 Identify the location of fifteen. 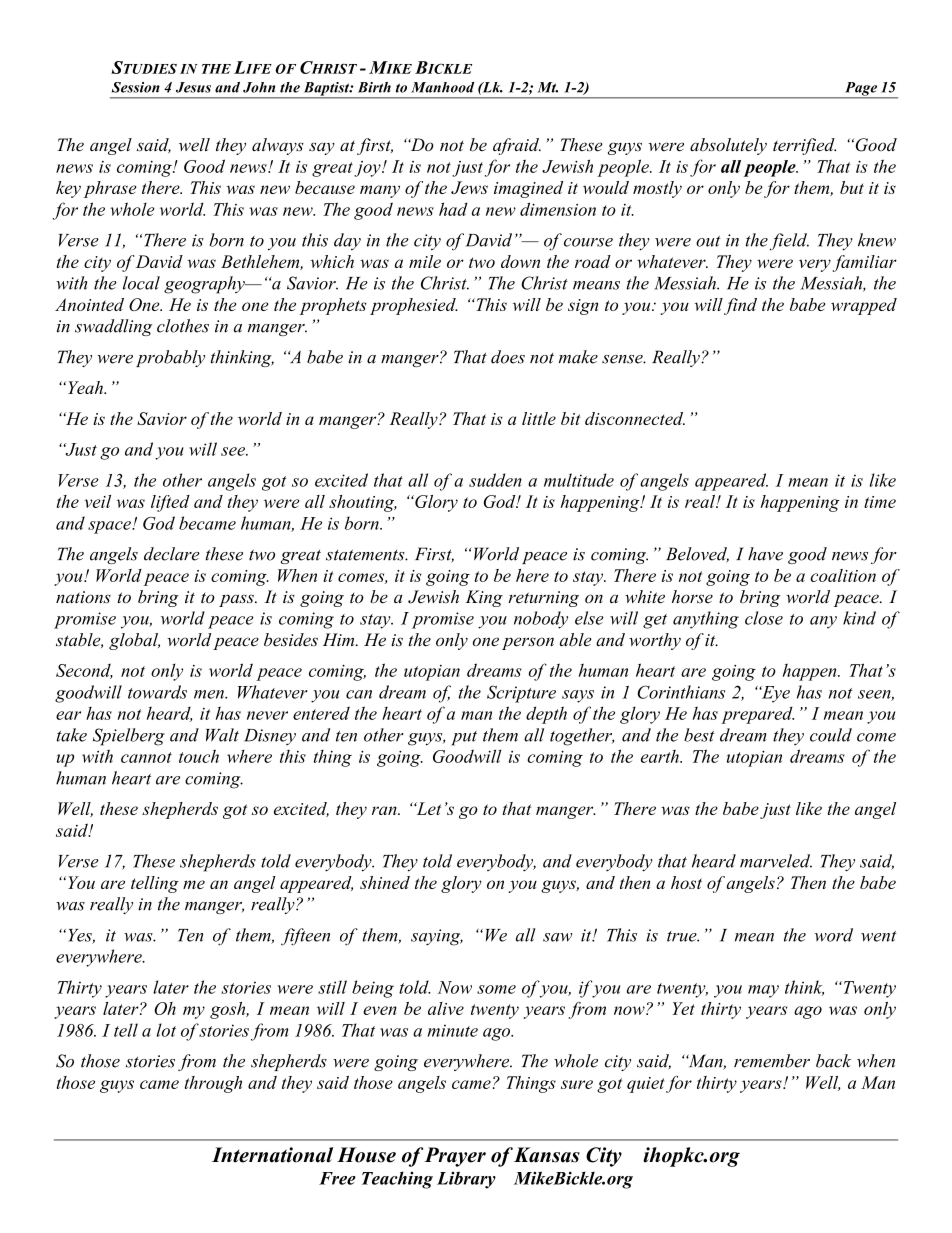
(305, 937).
